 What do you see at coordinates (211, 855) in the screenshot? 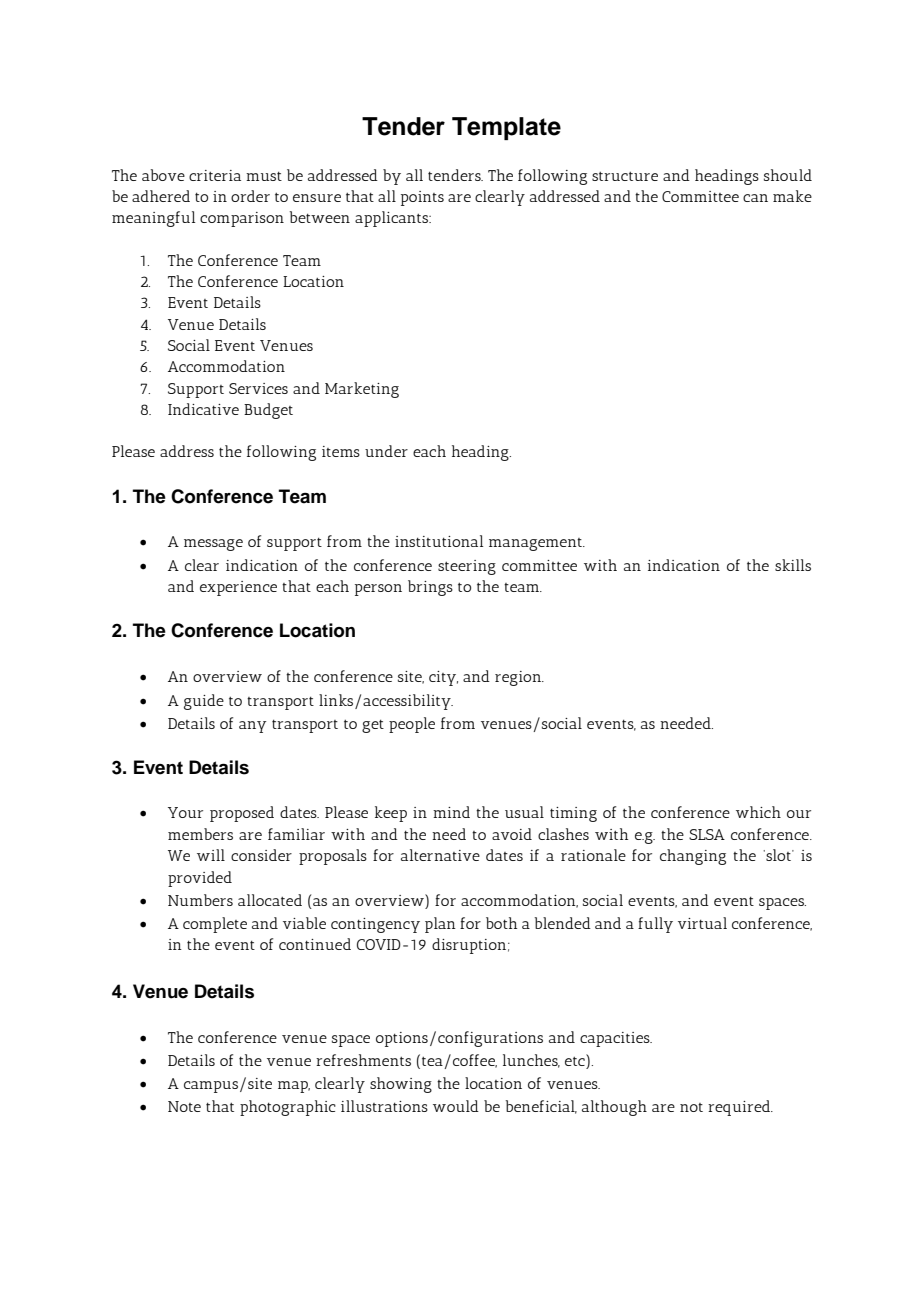
I see `will` at bounding box center [211, 855].
